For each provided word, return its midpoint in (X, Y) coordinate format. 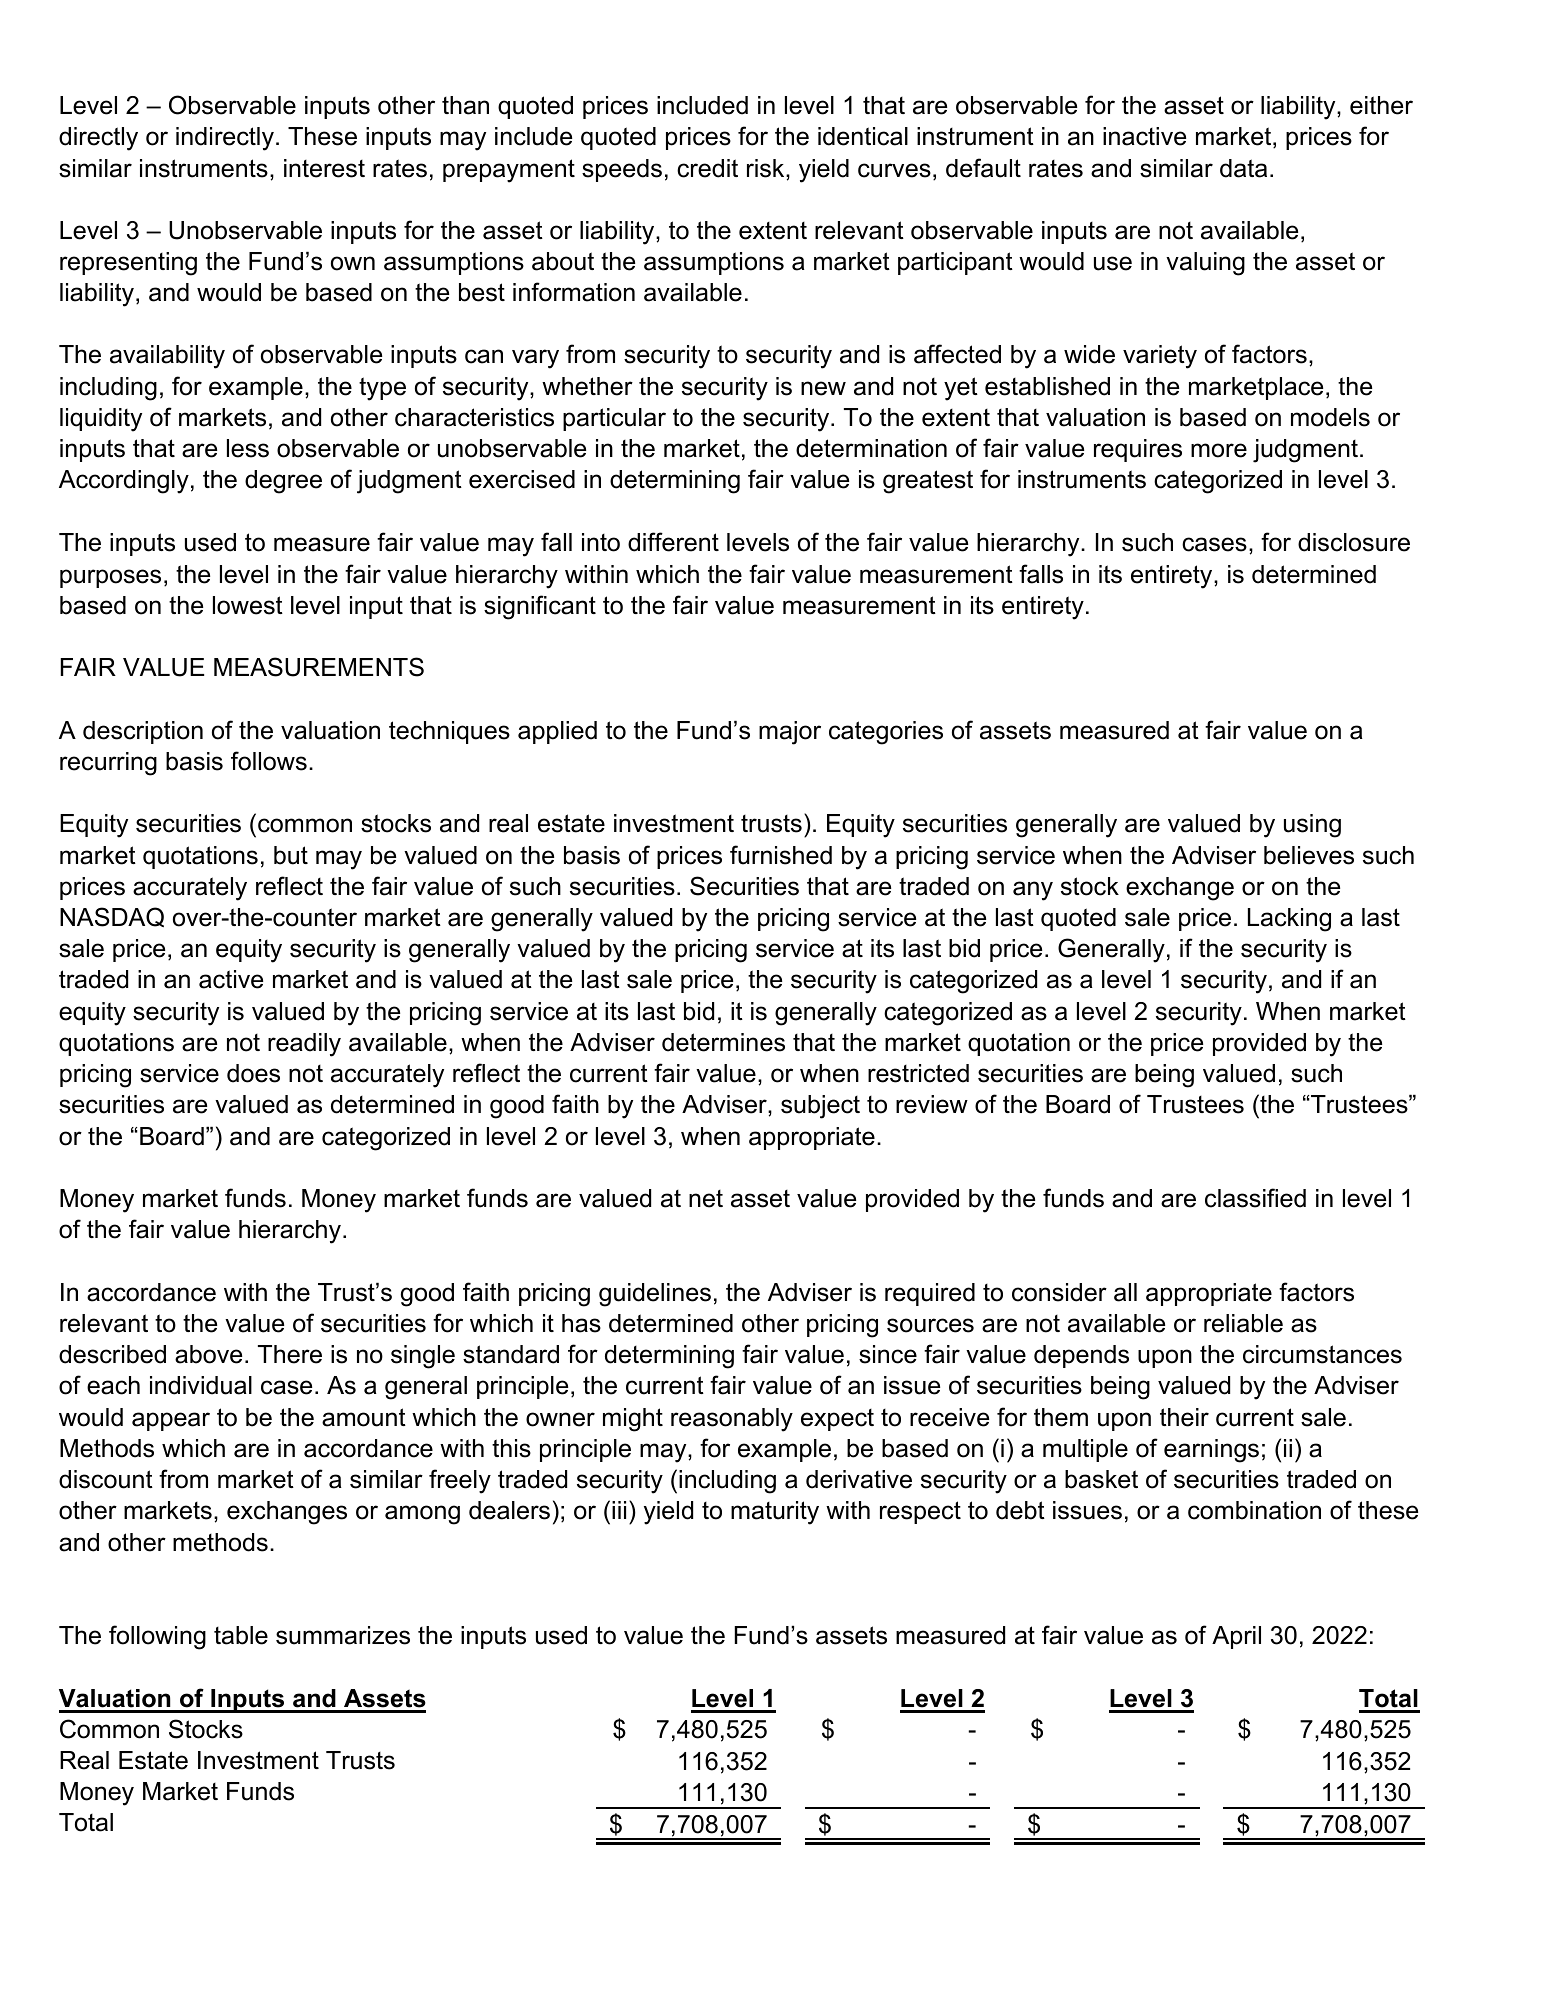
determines (723, 1042)
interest (324, 168)
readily (304, 1045)
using (1312, 826)
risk (767, 168)
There (290, 1354)
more (1219, 450)
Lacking (1289, 920)
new (823, 388)
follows (269, 761)
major (790, 733)
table (241, 1635)
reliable (1243, 1323)
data (1243, 168)
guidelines (655, 1295)
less (248, 448)
